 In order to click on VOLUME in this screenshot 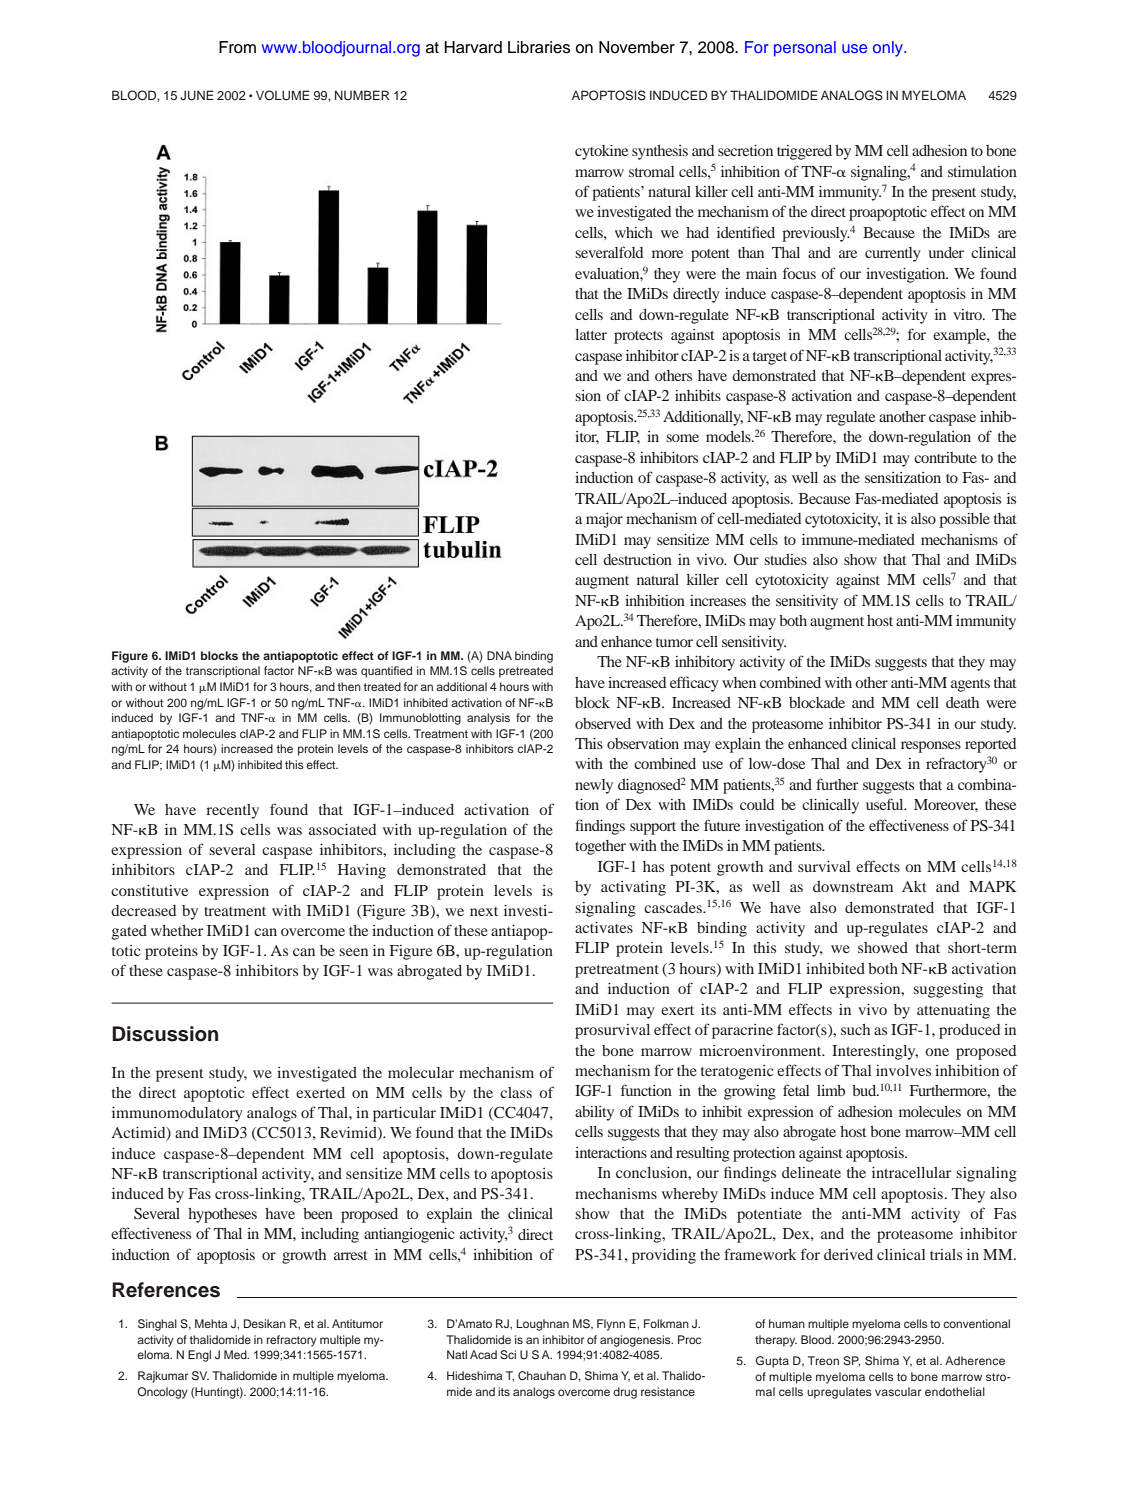, I will do `click(283, 95)`.
